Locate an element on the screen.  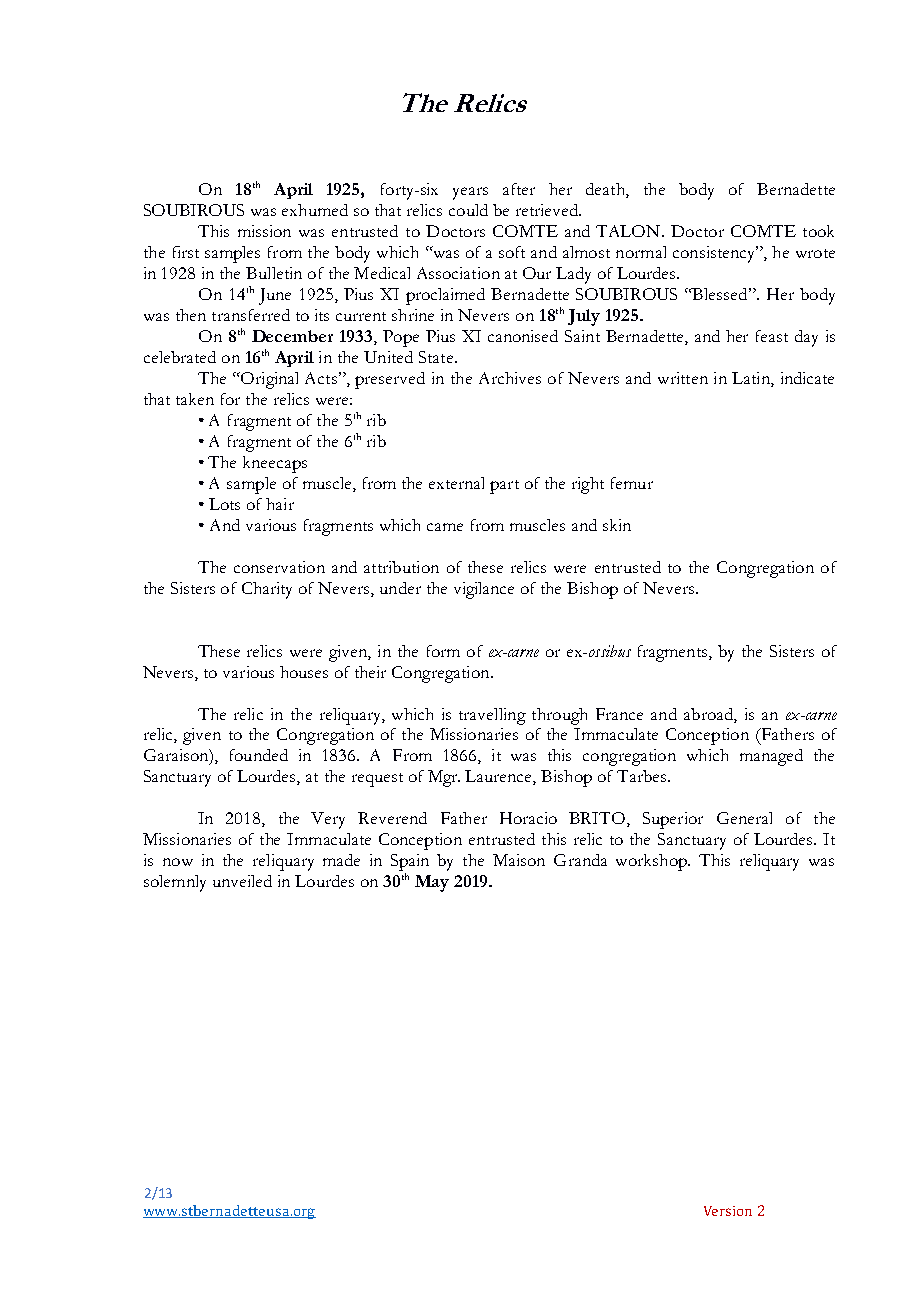
abroad is located at coordinates (709, 714).
